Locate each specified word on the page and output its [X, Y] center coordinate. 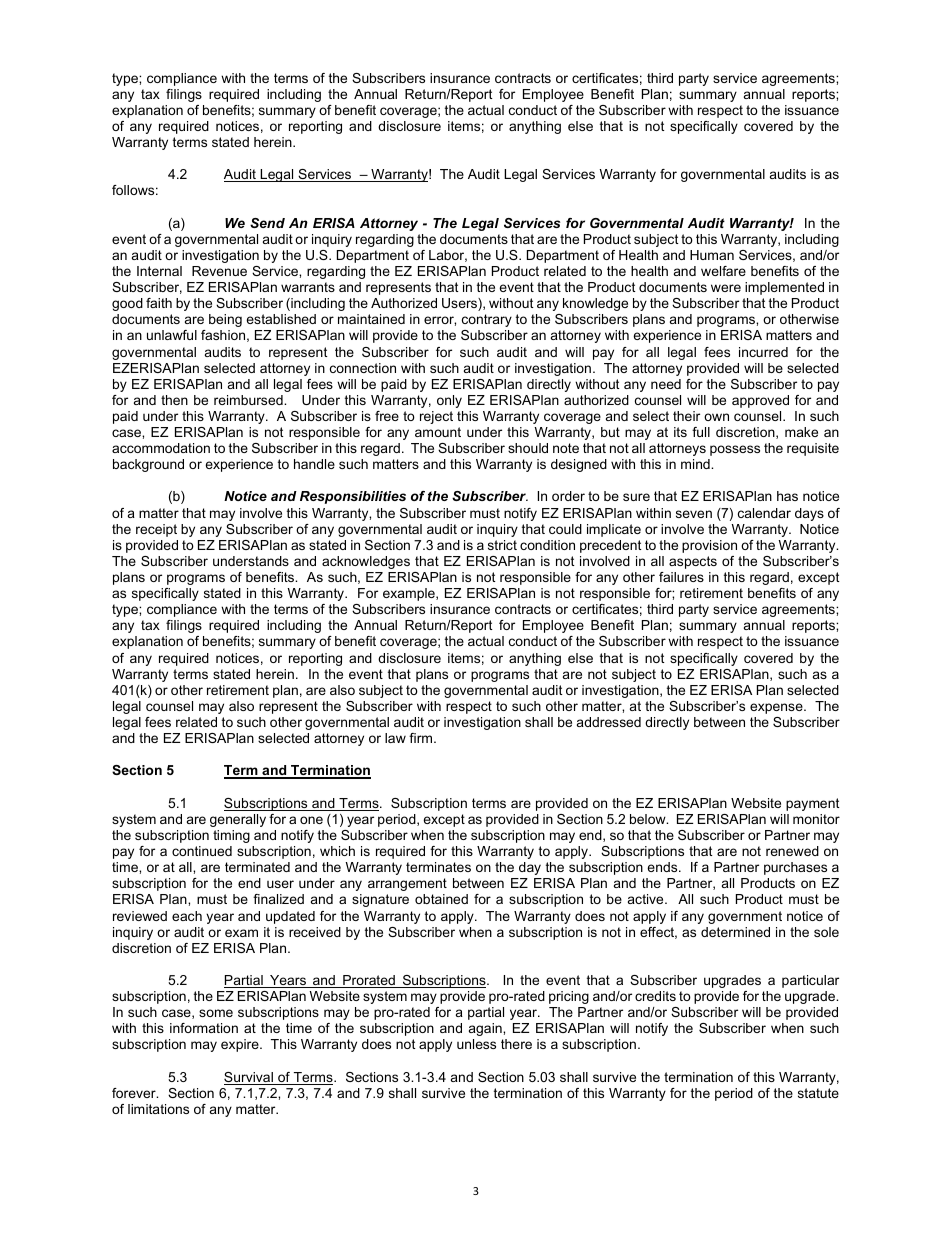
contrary [487, 320]
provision [709, 546]
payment [813, 804]
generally [238, 820]
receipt [156, 530]
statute [818, 1093]
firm [420, 738]
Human [712, 255]
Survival [249, 1078]
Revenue [219, 271]
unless [476, 1044]
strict [502, 545]
